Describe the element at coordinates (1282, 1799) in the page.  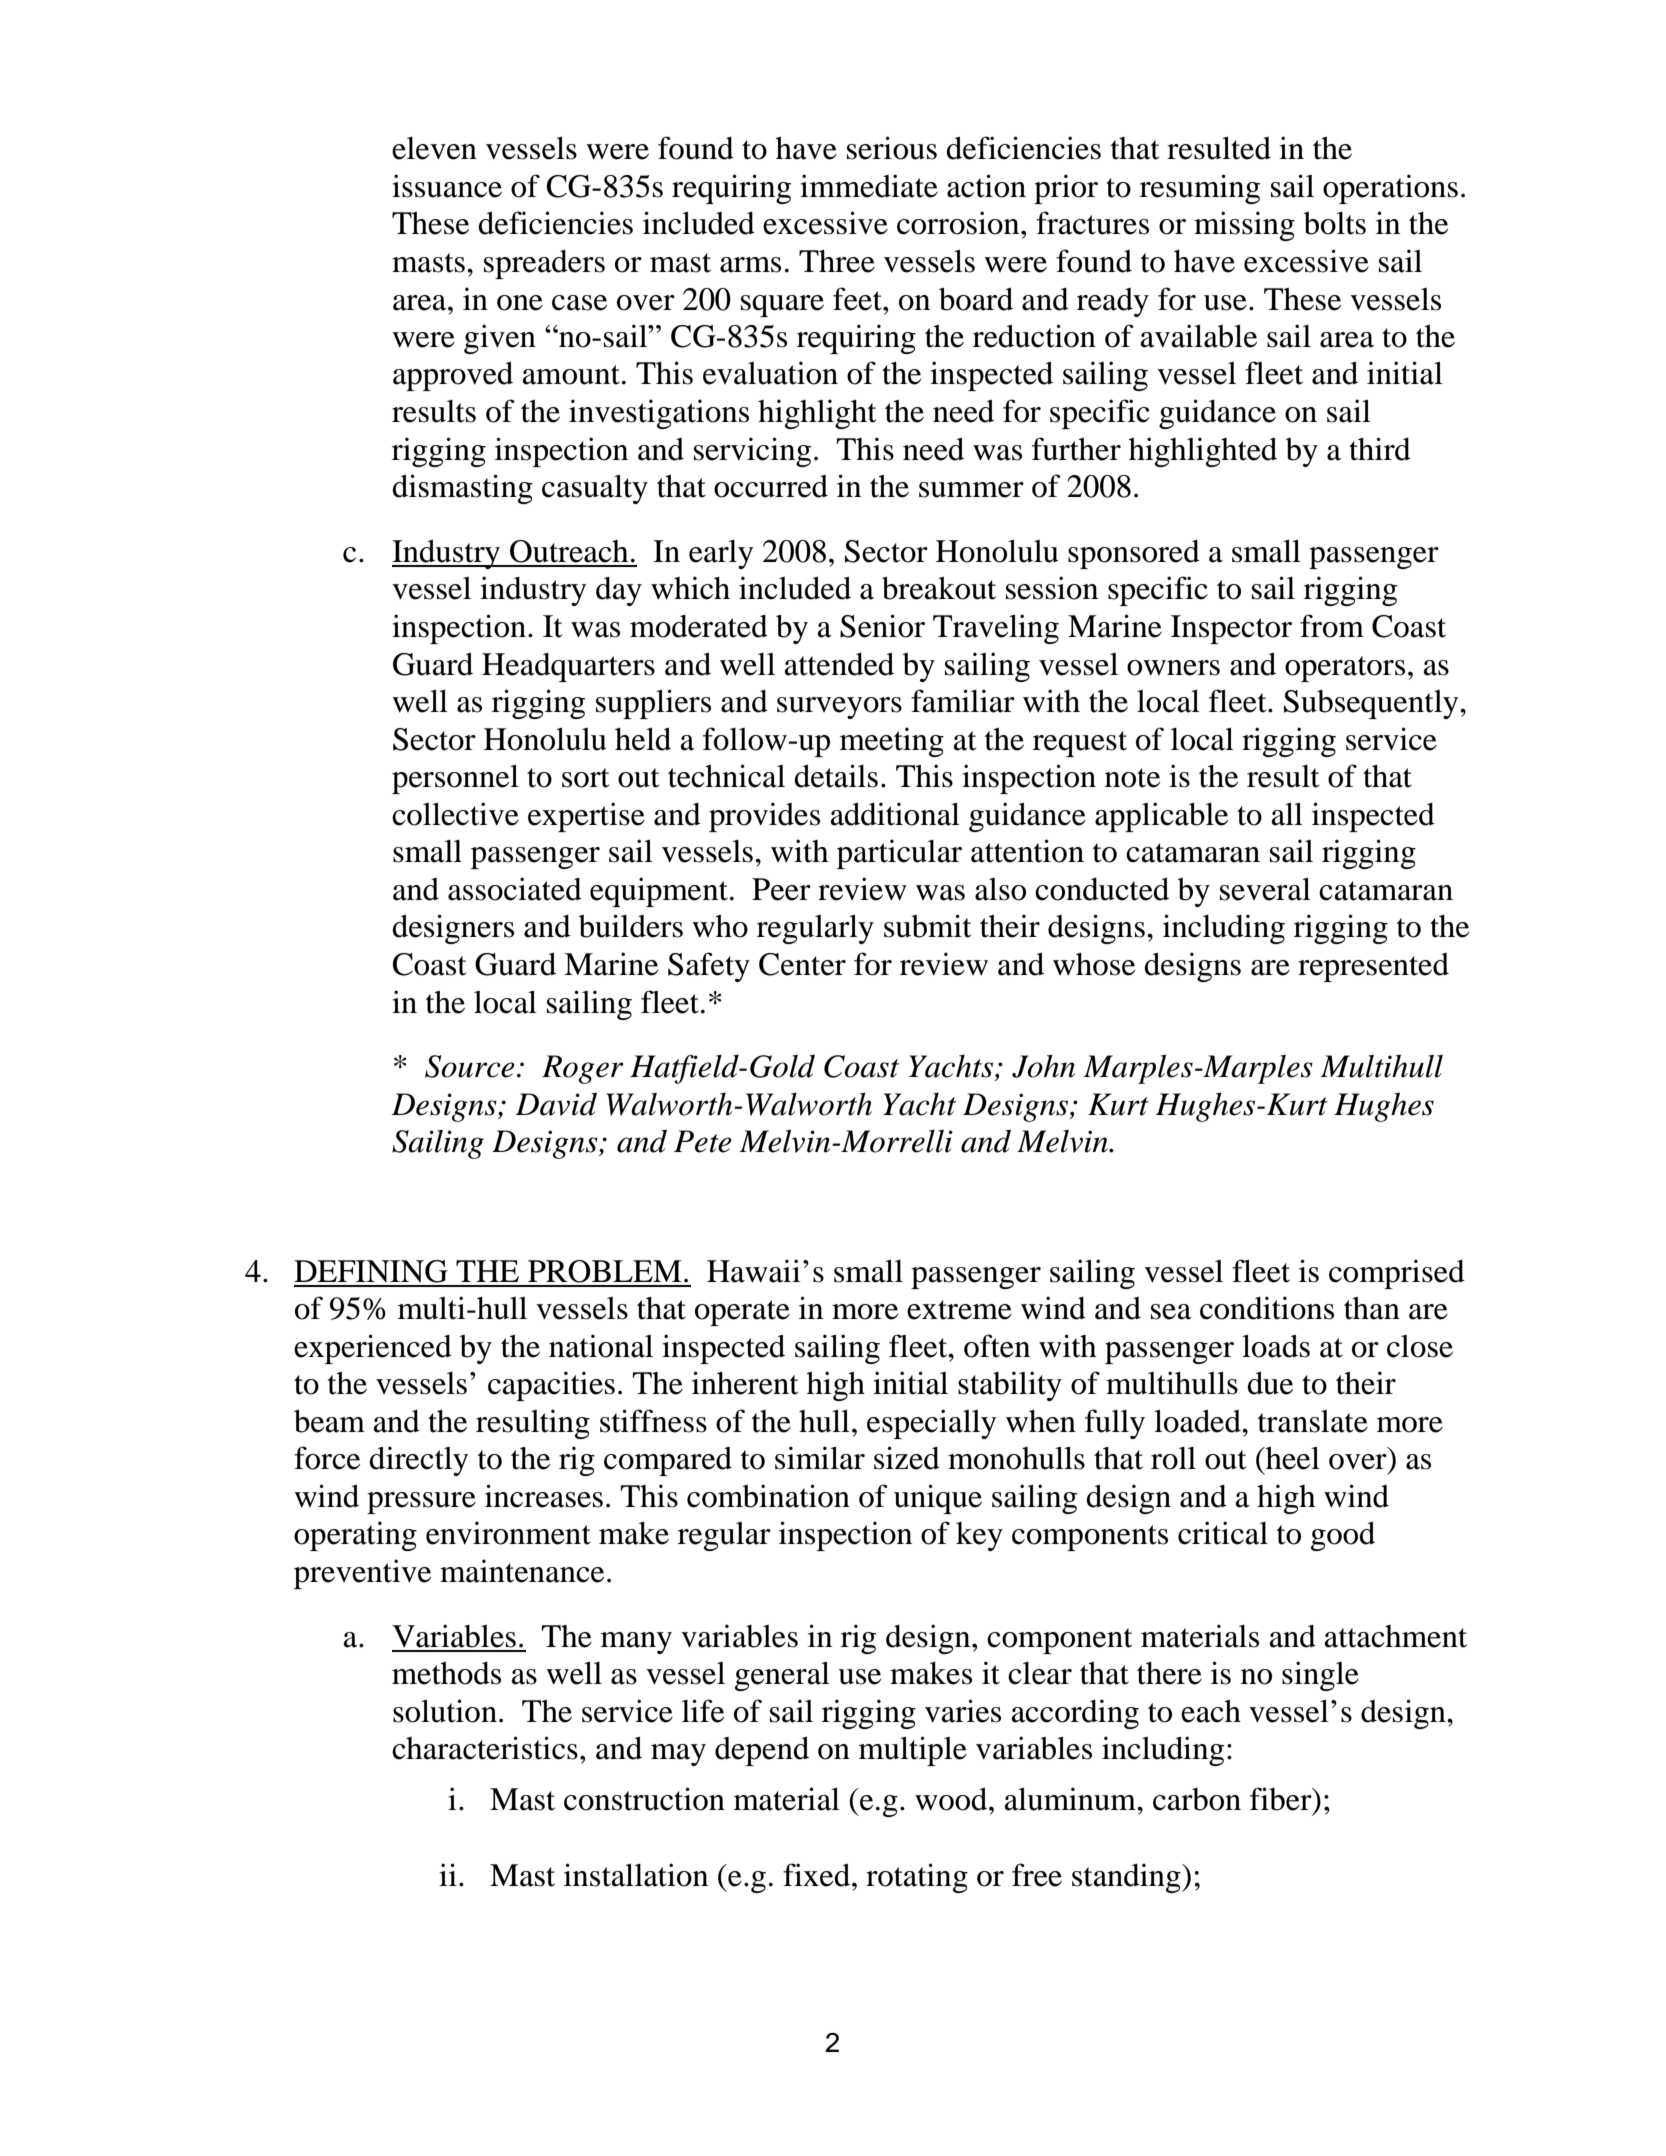
I see `fiber` at that location.
